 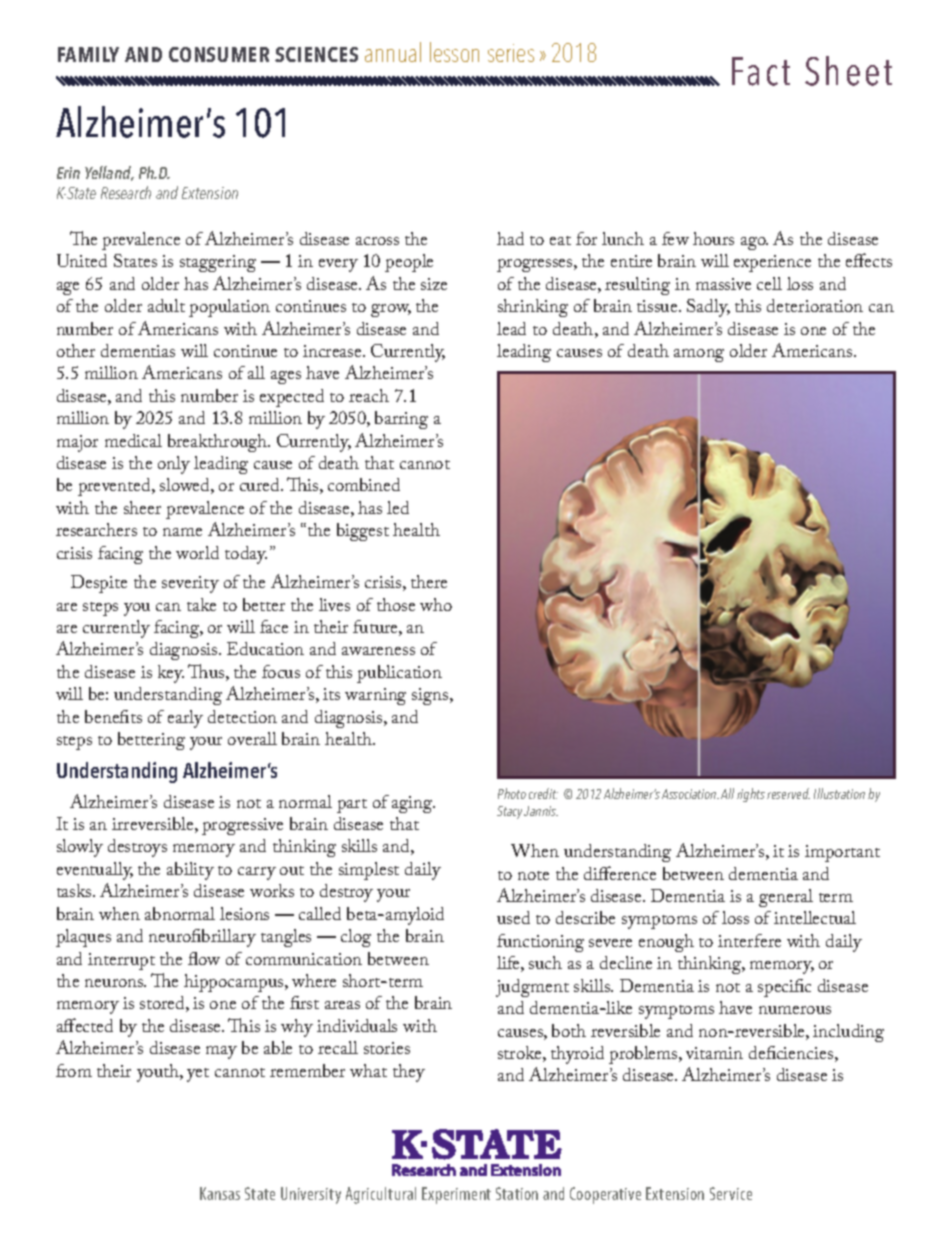 What do you see at coordinates (513, 917) in the page?
I see `used` at bounding box center [513, 917].
